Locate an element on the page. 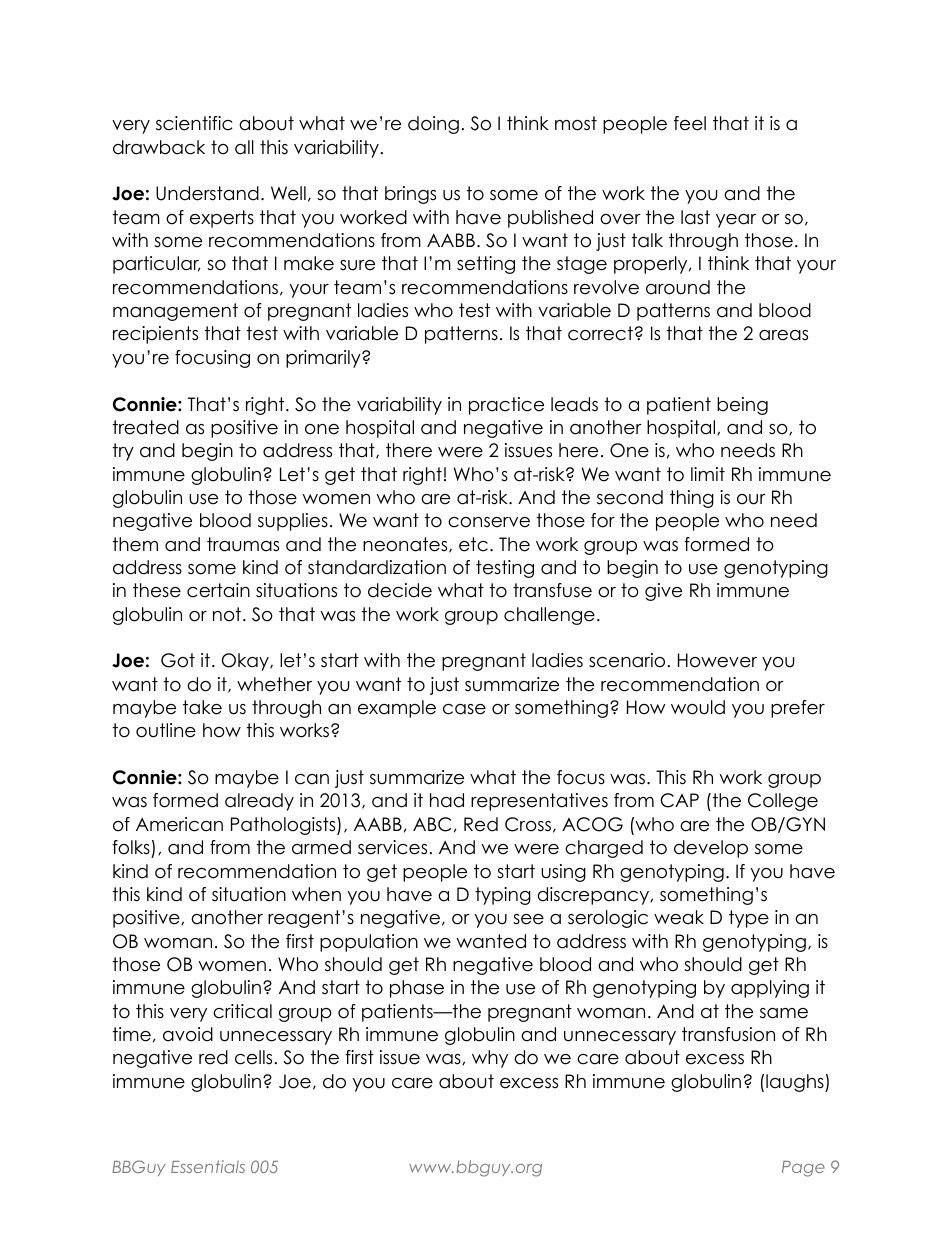 The height and width of the document is (1233, 952). doing is located at coordinates (433, 125).
